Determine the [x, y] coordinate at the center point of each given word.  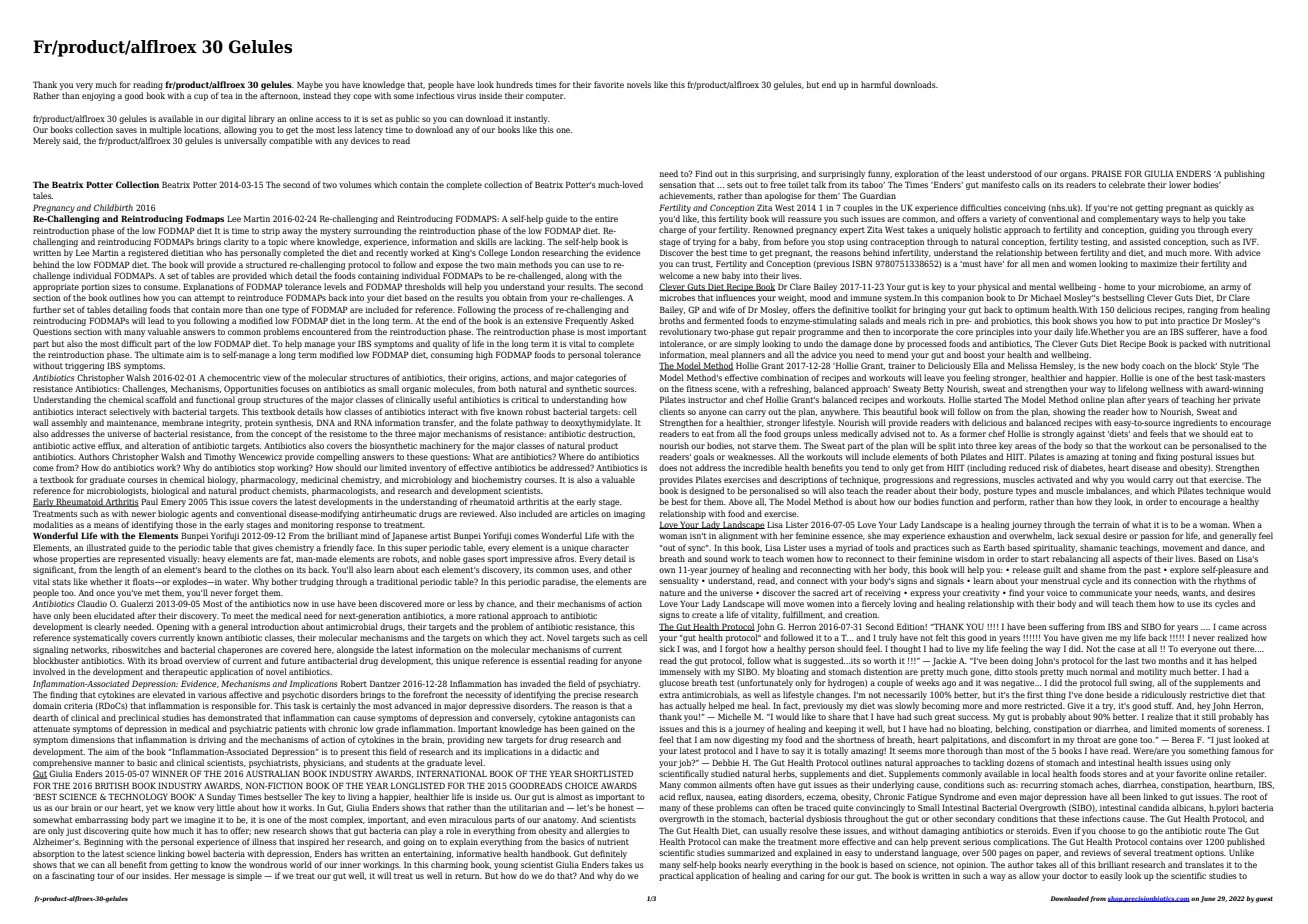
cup [201, 97]
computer [545, 97]
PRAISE [1107, 173]
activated [1055, 479]
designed [707, 491]
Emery [173, 502]
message [208, 877]
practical [676, 876]
